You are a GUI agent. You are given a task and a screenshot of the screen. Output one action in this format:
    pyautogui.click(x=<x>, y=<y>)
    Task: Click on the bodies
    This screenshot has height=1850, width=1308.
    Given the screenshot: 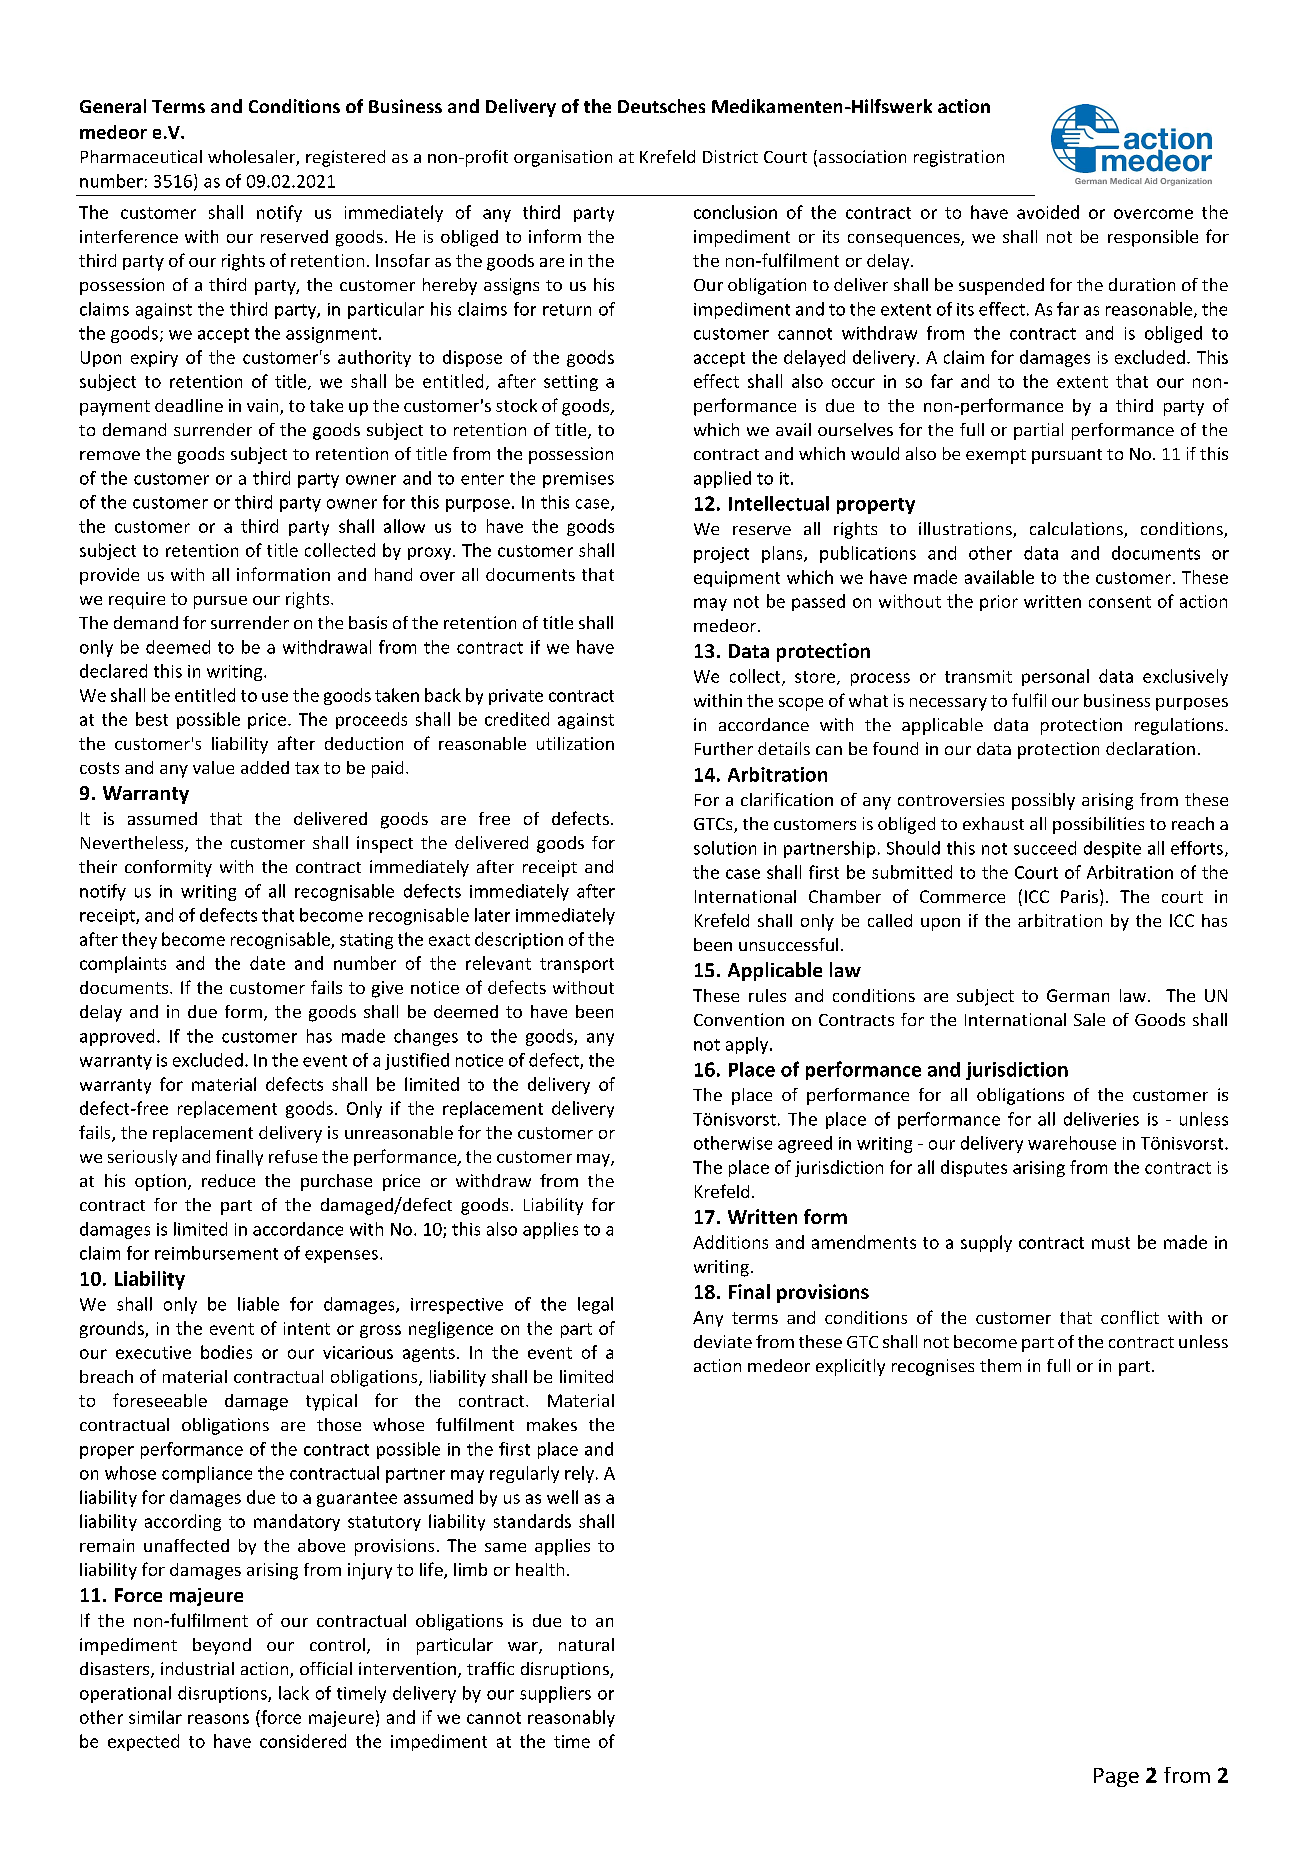 What is the action you would take?
    pyautogui.click(x=226, y=1352)
